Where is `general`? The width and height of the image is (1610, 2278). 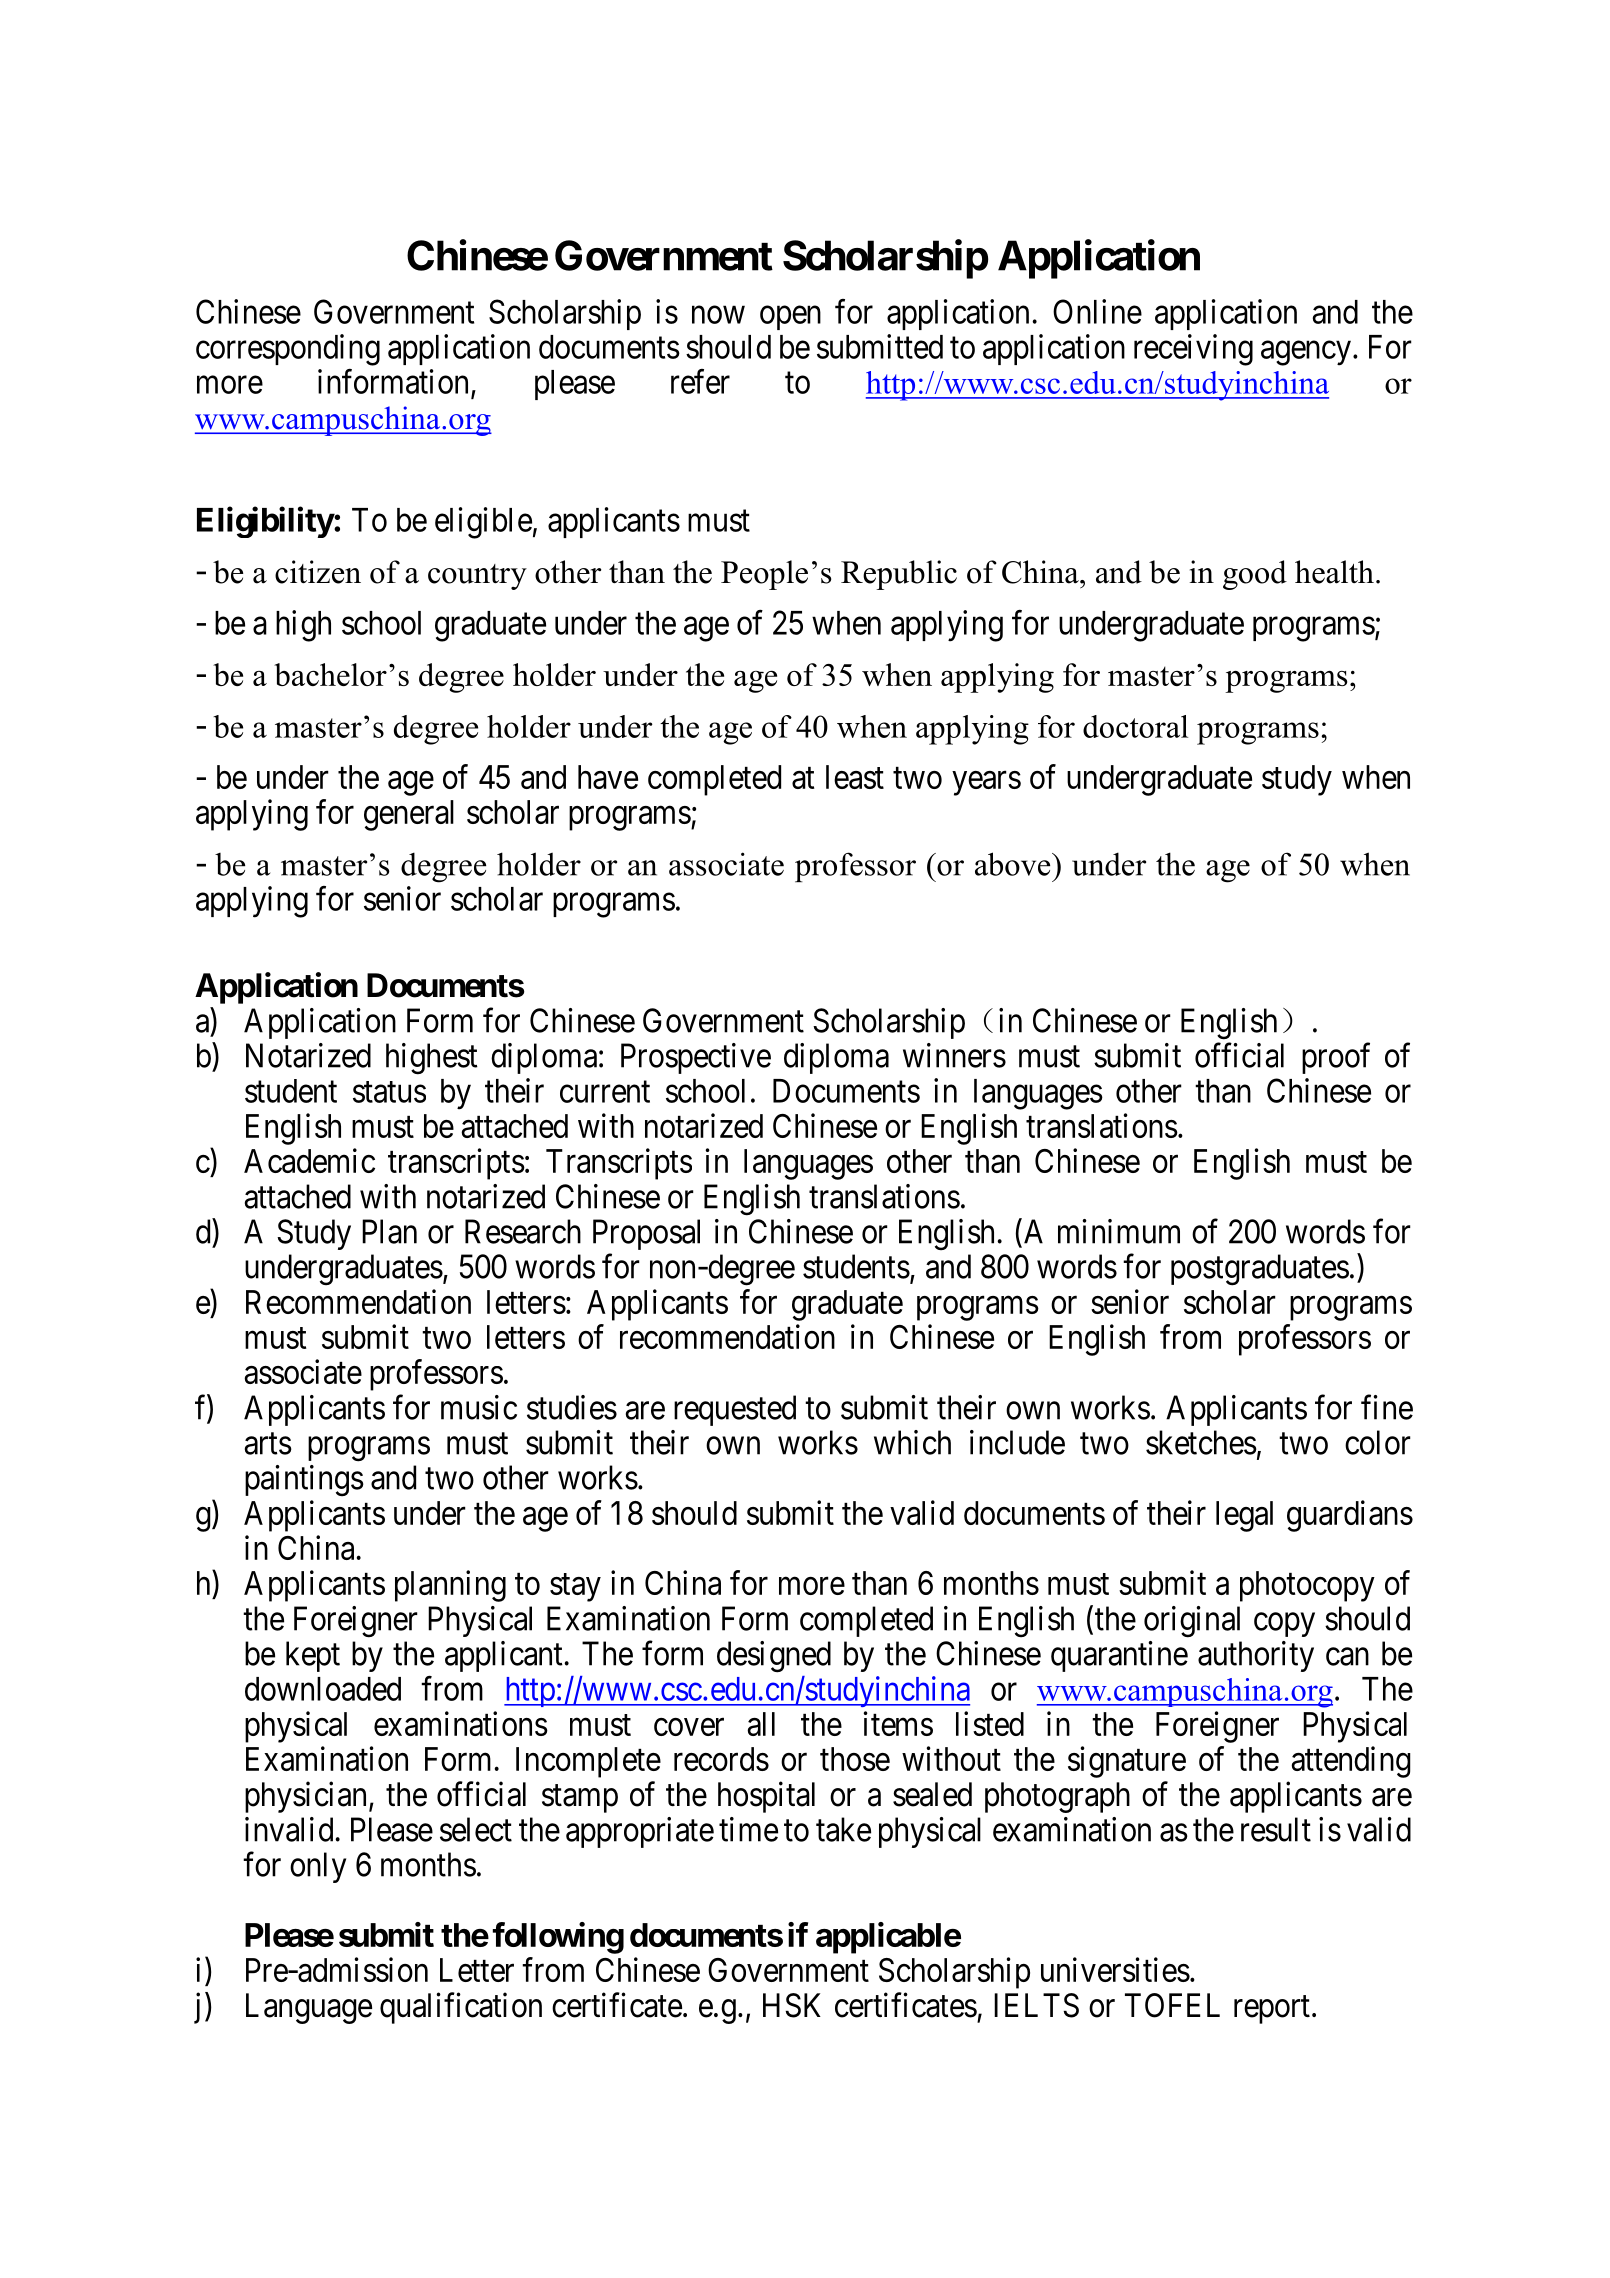 general is located at coordinates (409, 815).
